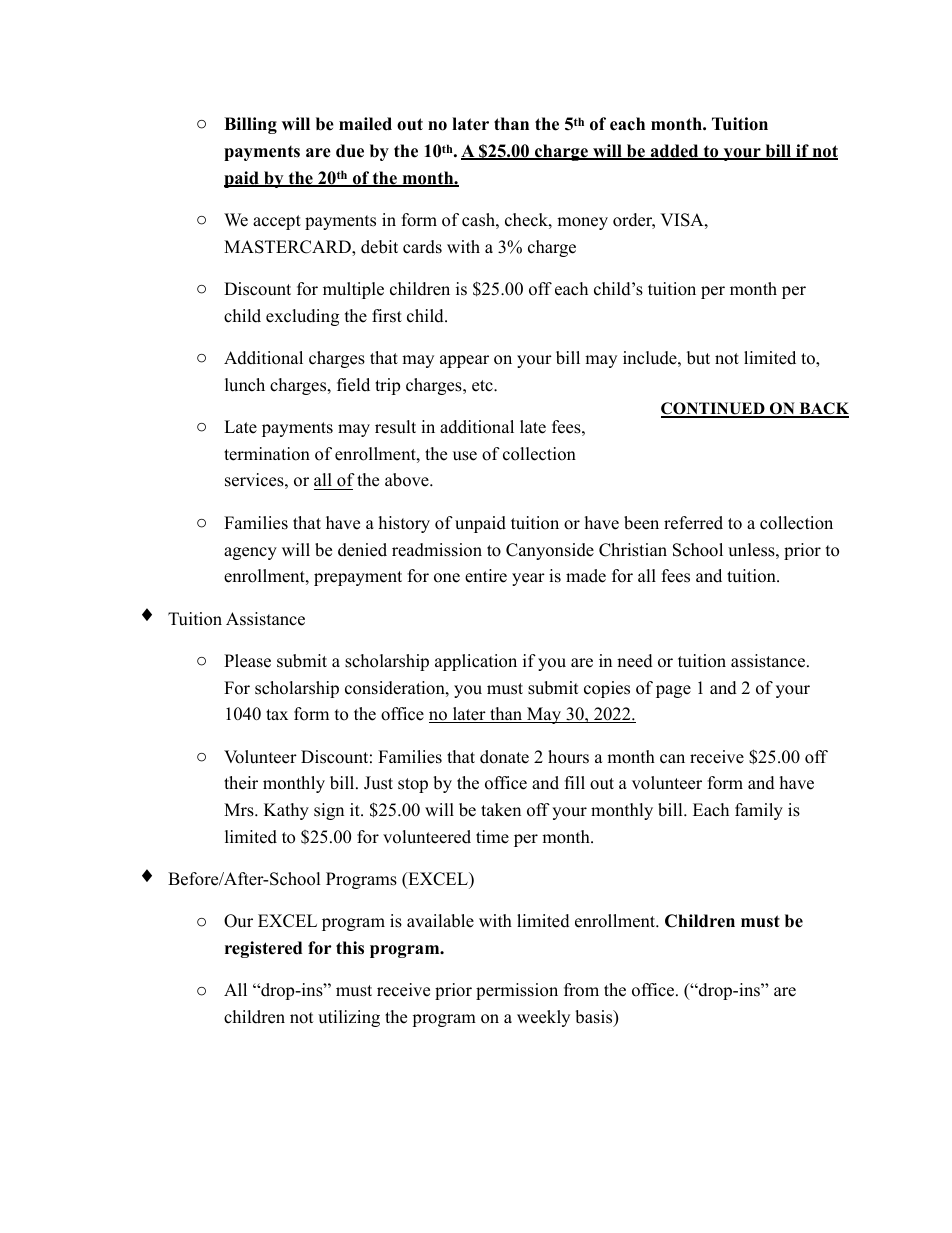 The width and height of the page is (952, 1233). What do you see at coordinates (501, 810) in the page?
I see `taken` at bounding box center [501, 810].
